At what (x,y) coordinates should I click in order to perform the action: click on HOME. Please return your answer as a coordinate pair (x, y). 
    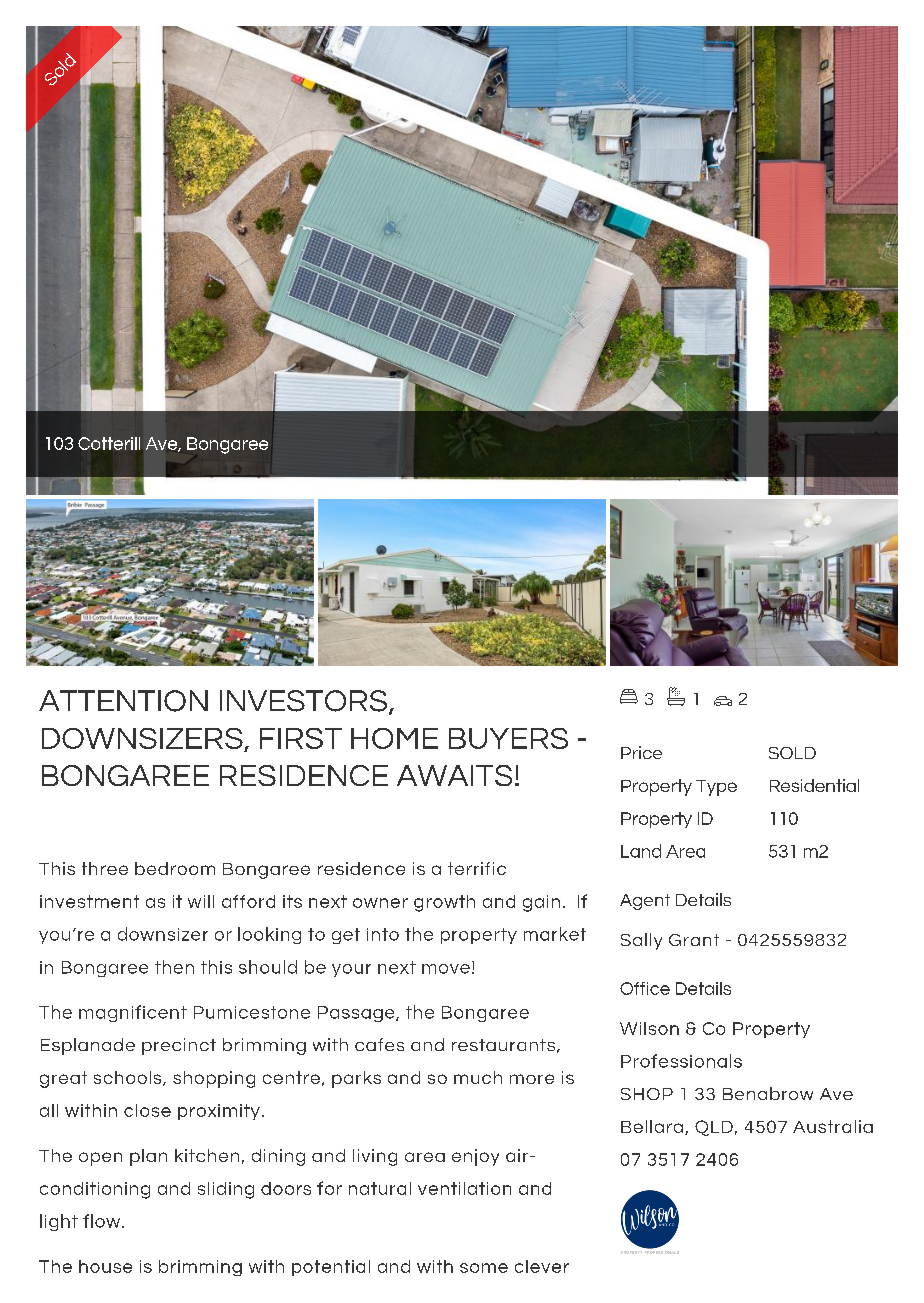
    Looking at the image, I should click on (394, 738).
